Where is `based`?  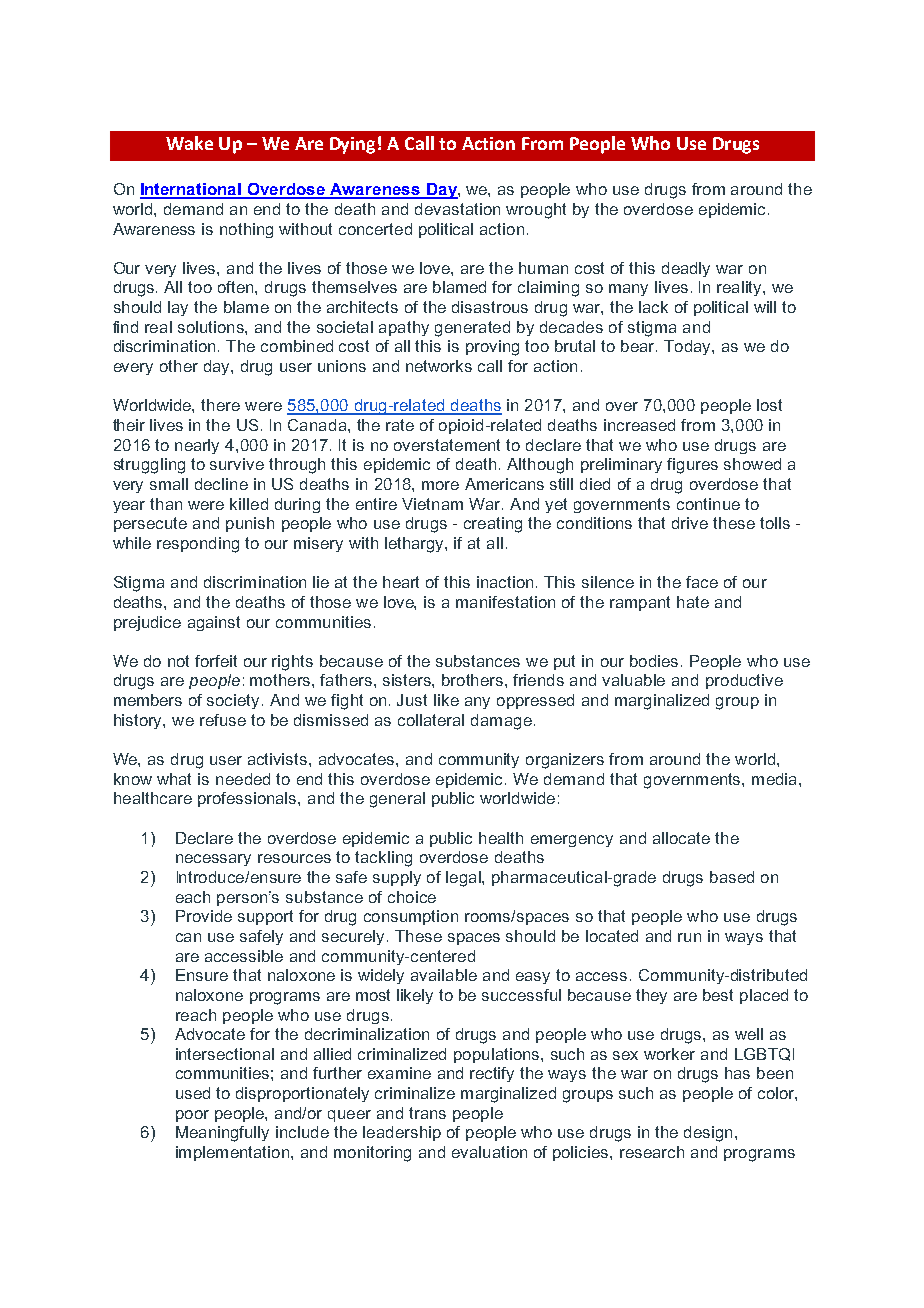
based is located at coordinates (732, 877).
